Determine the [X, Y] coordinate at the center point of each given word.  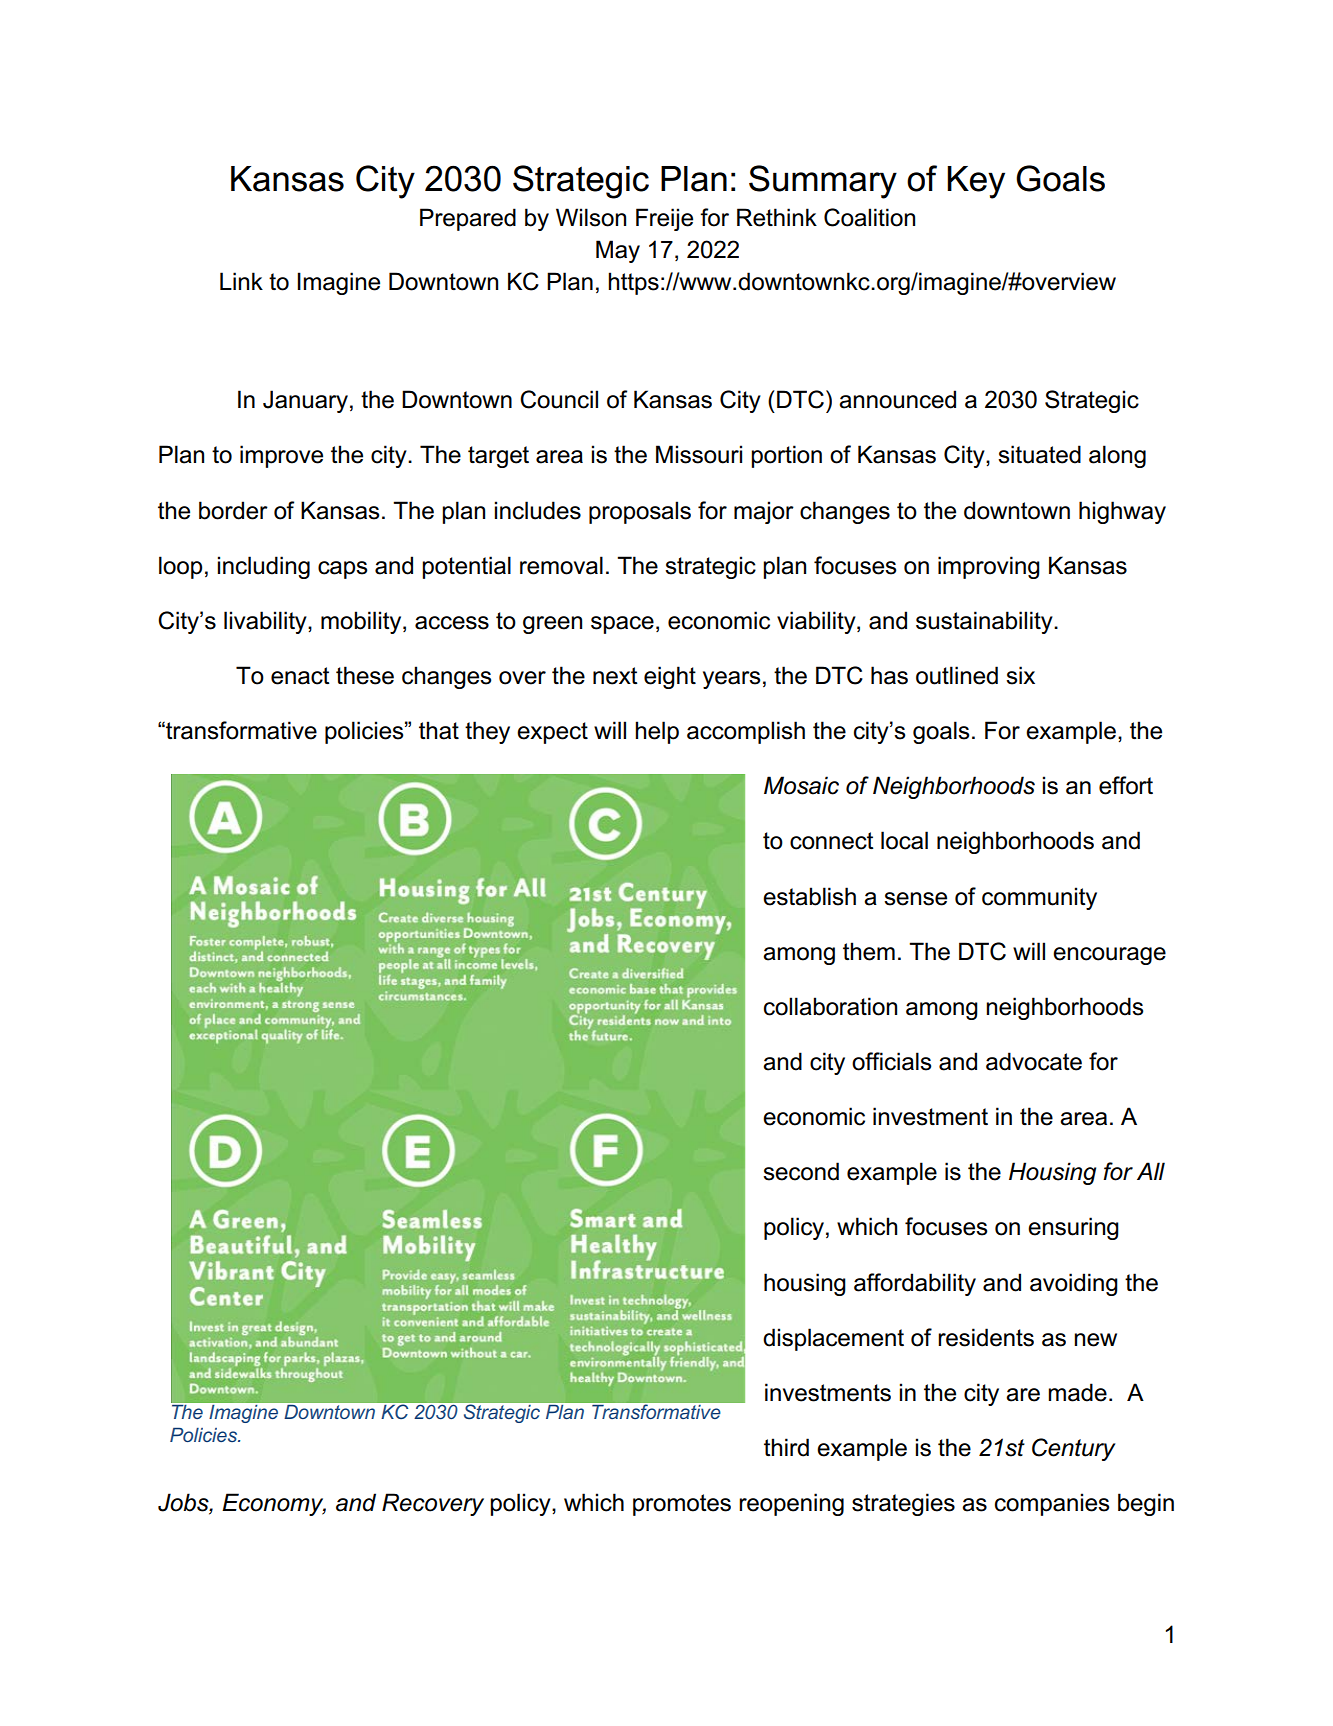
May [618, 251]
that [439, 730]
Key [976, 182]
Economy [274, 1504]
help [657, 732]
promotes [682, 1505]
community [1039, 898]
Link [241, 281]
